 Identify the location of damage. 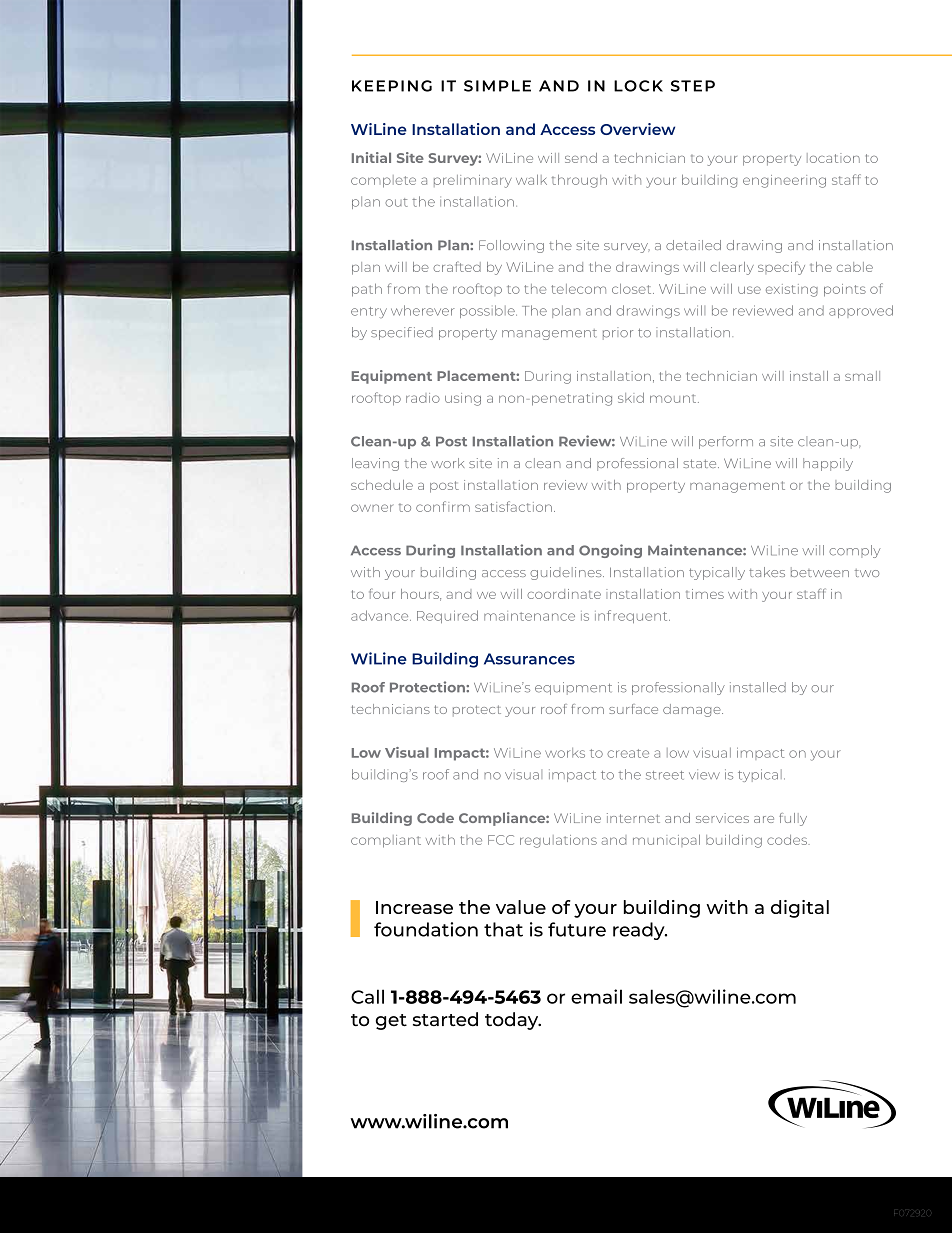
(693, 710).
